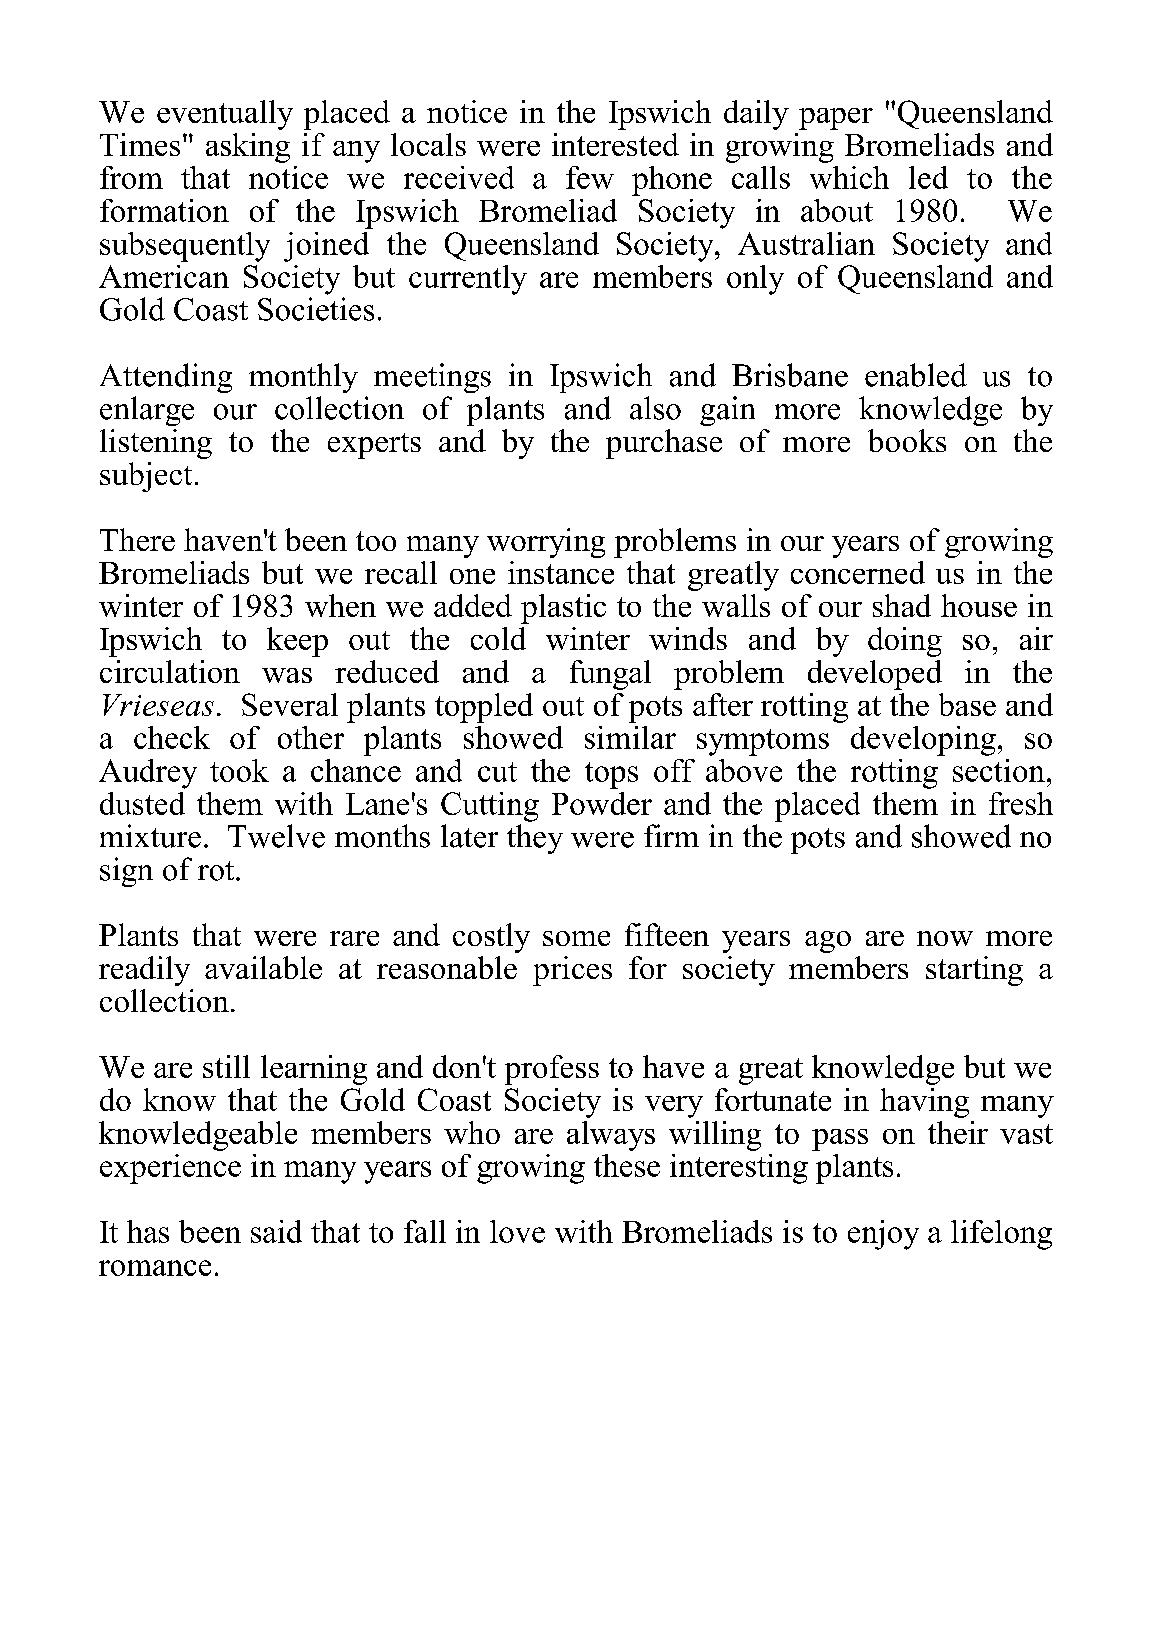 This screenshot has height=1634, width=1152. Describe the element at coordinates (615, 144) in the screenshot. I see `interested` at that location.
